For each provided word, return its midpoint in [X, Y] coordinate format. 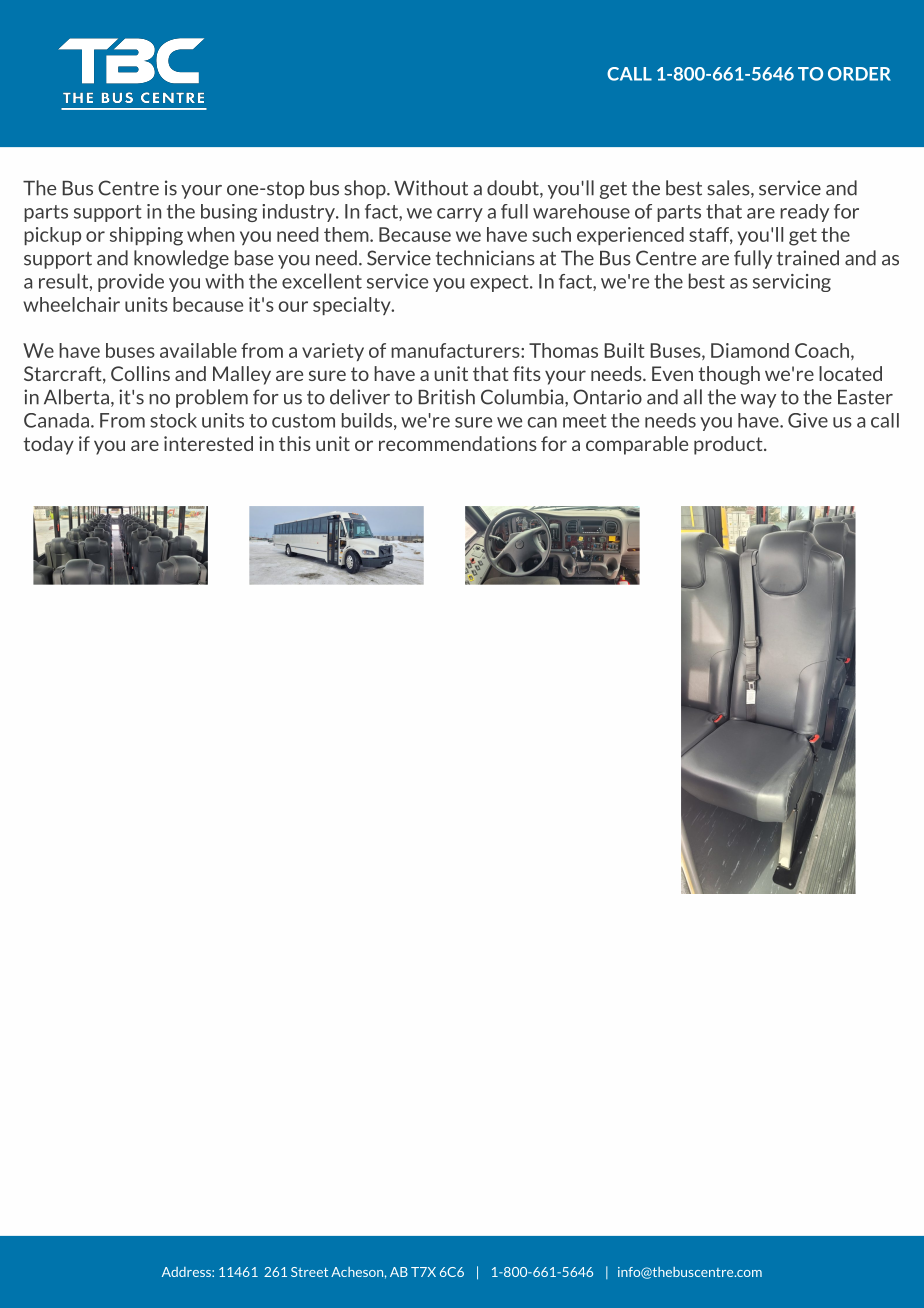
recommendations [458, 443]
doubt [514, 189]
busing [229, 213]
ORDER [859, 74]
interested [208, 443]
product [729, 445]
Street [309, 1272]
